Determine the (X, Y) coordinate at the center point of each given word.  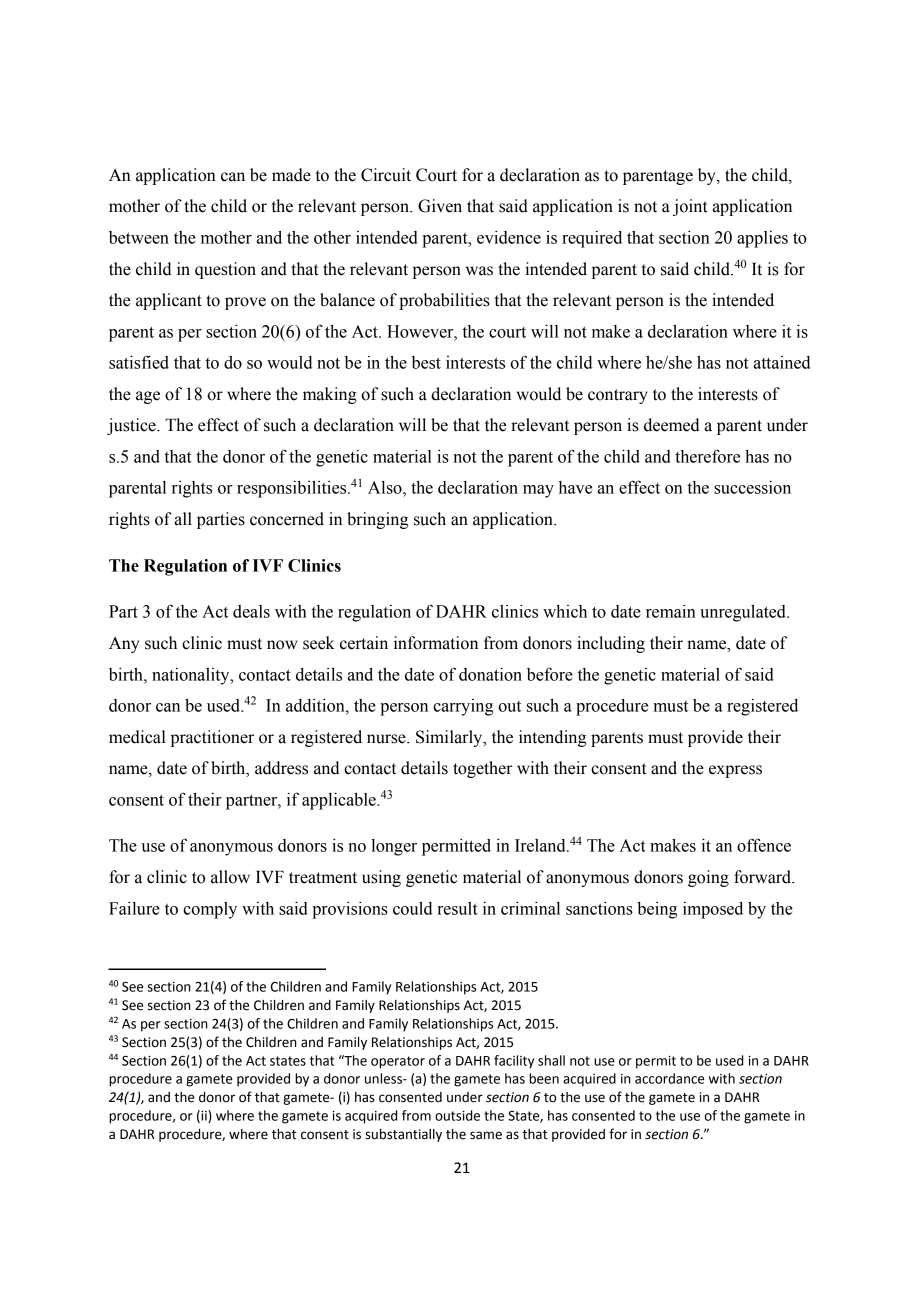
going (708, 878)
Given (440, 206)
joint (690, 207)
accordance (669, 1078)
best (426, 362)
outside (457, 1115)
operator (398, 1062)
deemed (672, 425)
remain (671, 611)
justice (132, 426)
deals (251, 611)
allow (230, 877)
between (139, 237)
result (457, 908)
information (436, 643)
